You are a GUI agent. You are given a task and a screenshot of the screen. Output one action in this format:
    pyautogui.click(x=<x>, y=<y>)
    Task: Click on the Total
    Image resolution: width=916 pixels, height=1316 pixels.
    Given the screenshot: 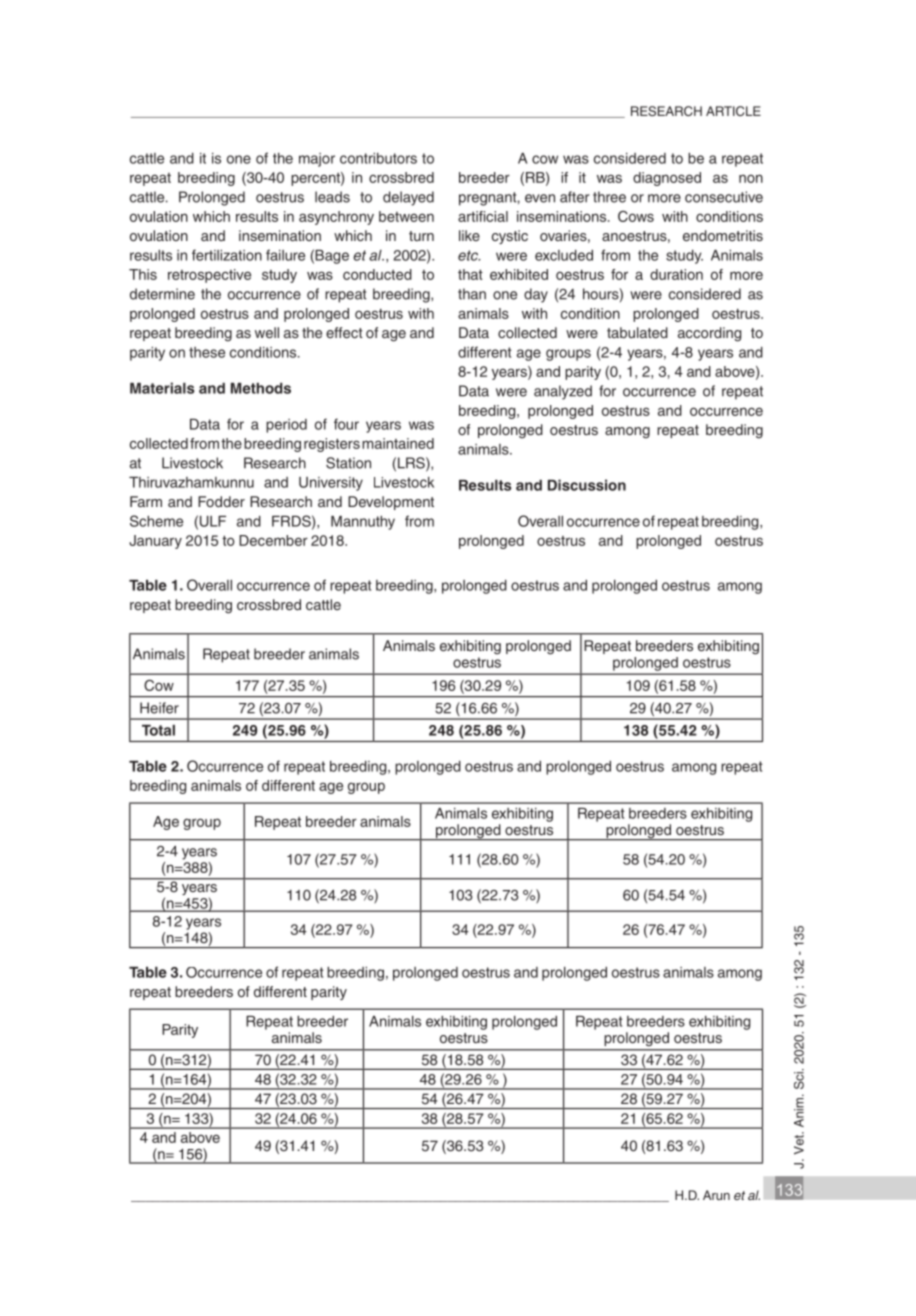 What is the action you would take?
    pyautogui.click(x=158, y=730)
